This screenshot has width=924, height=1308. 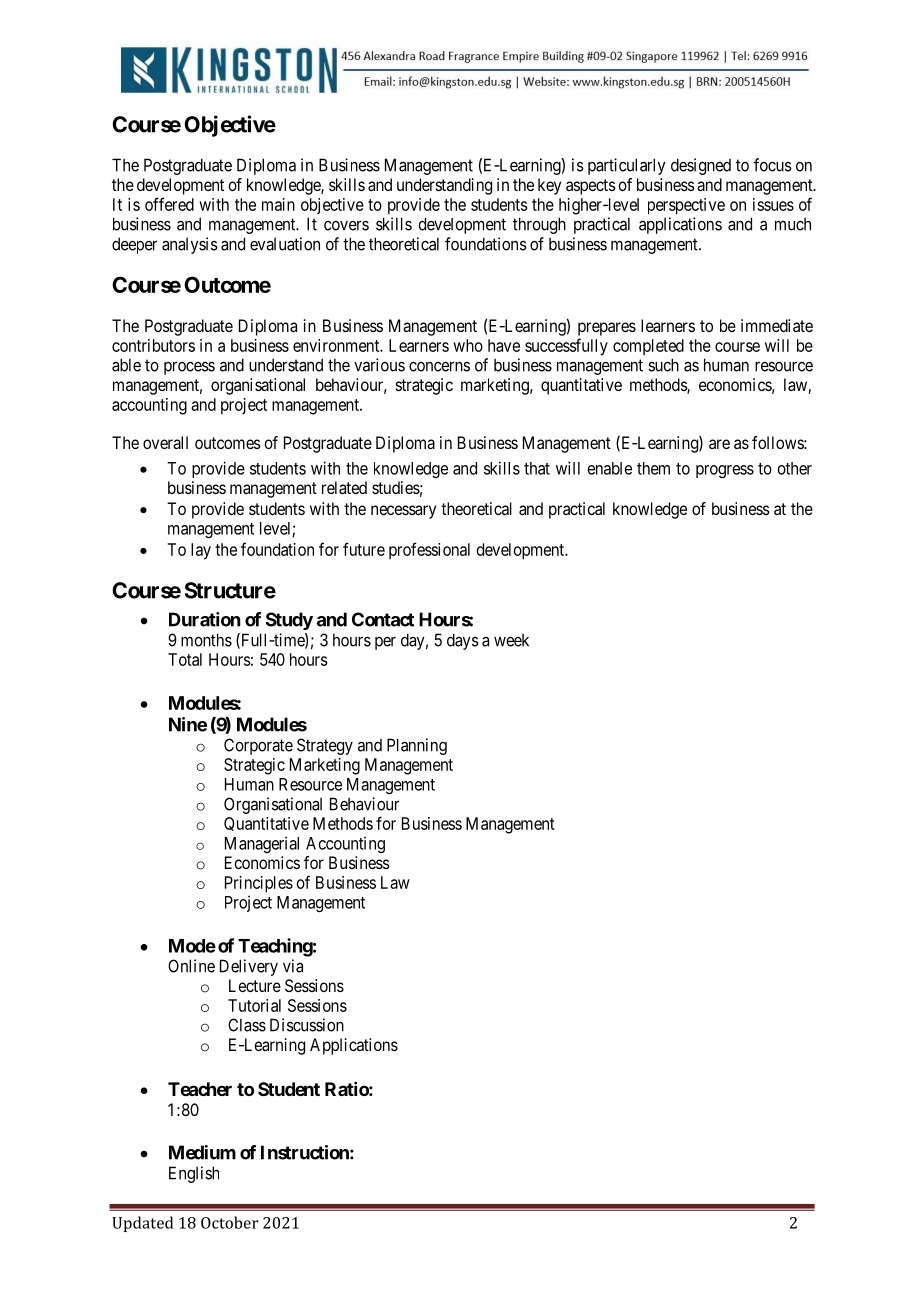 I want to click on perspective, so click(x=686, y=206).
